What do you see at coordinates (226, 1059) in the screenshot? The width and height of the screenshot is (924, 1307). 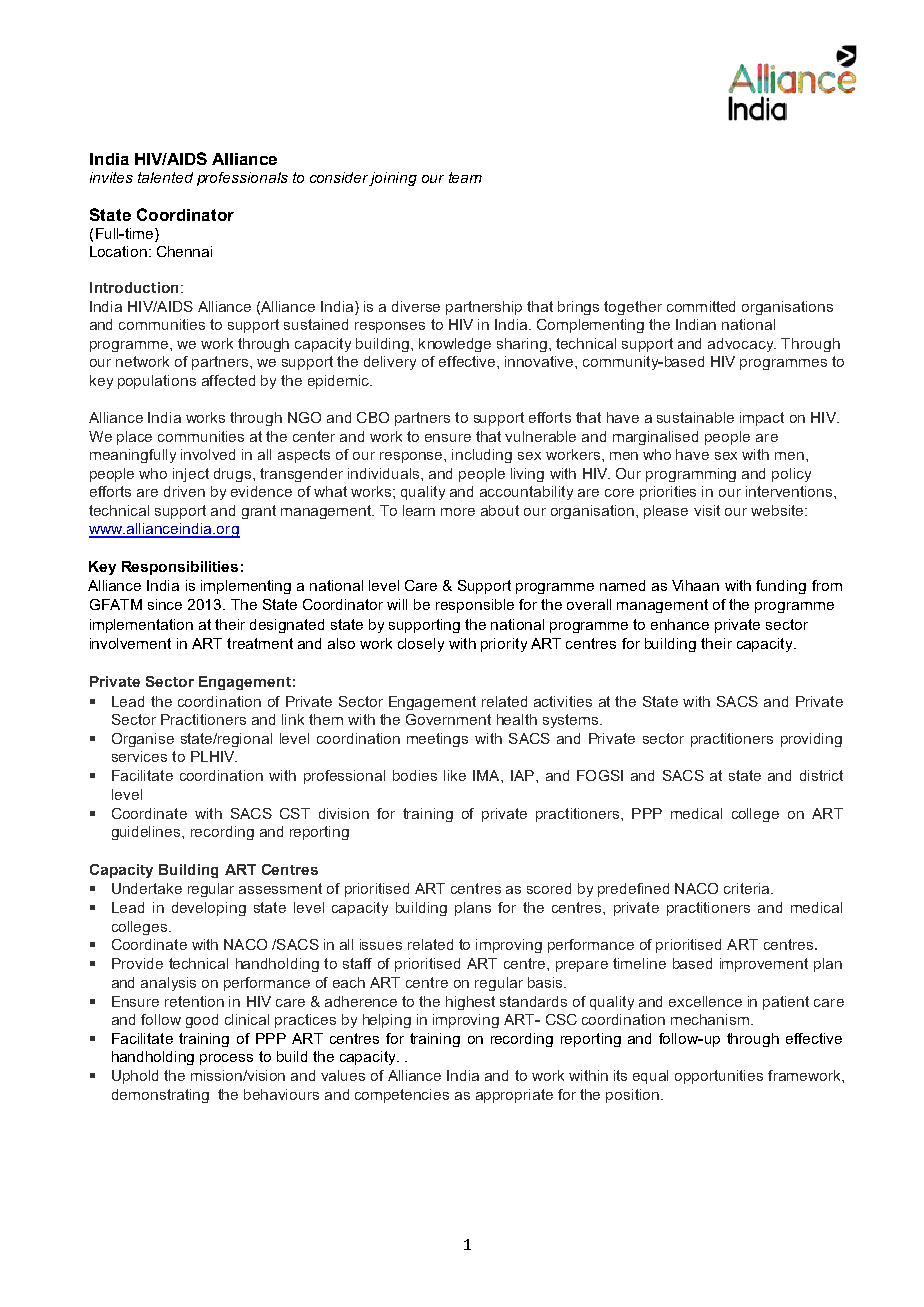 I see `process` at bounding box center [226, 1059].
